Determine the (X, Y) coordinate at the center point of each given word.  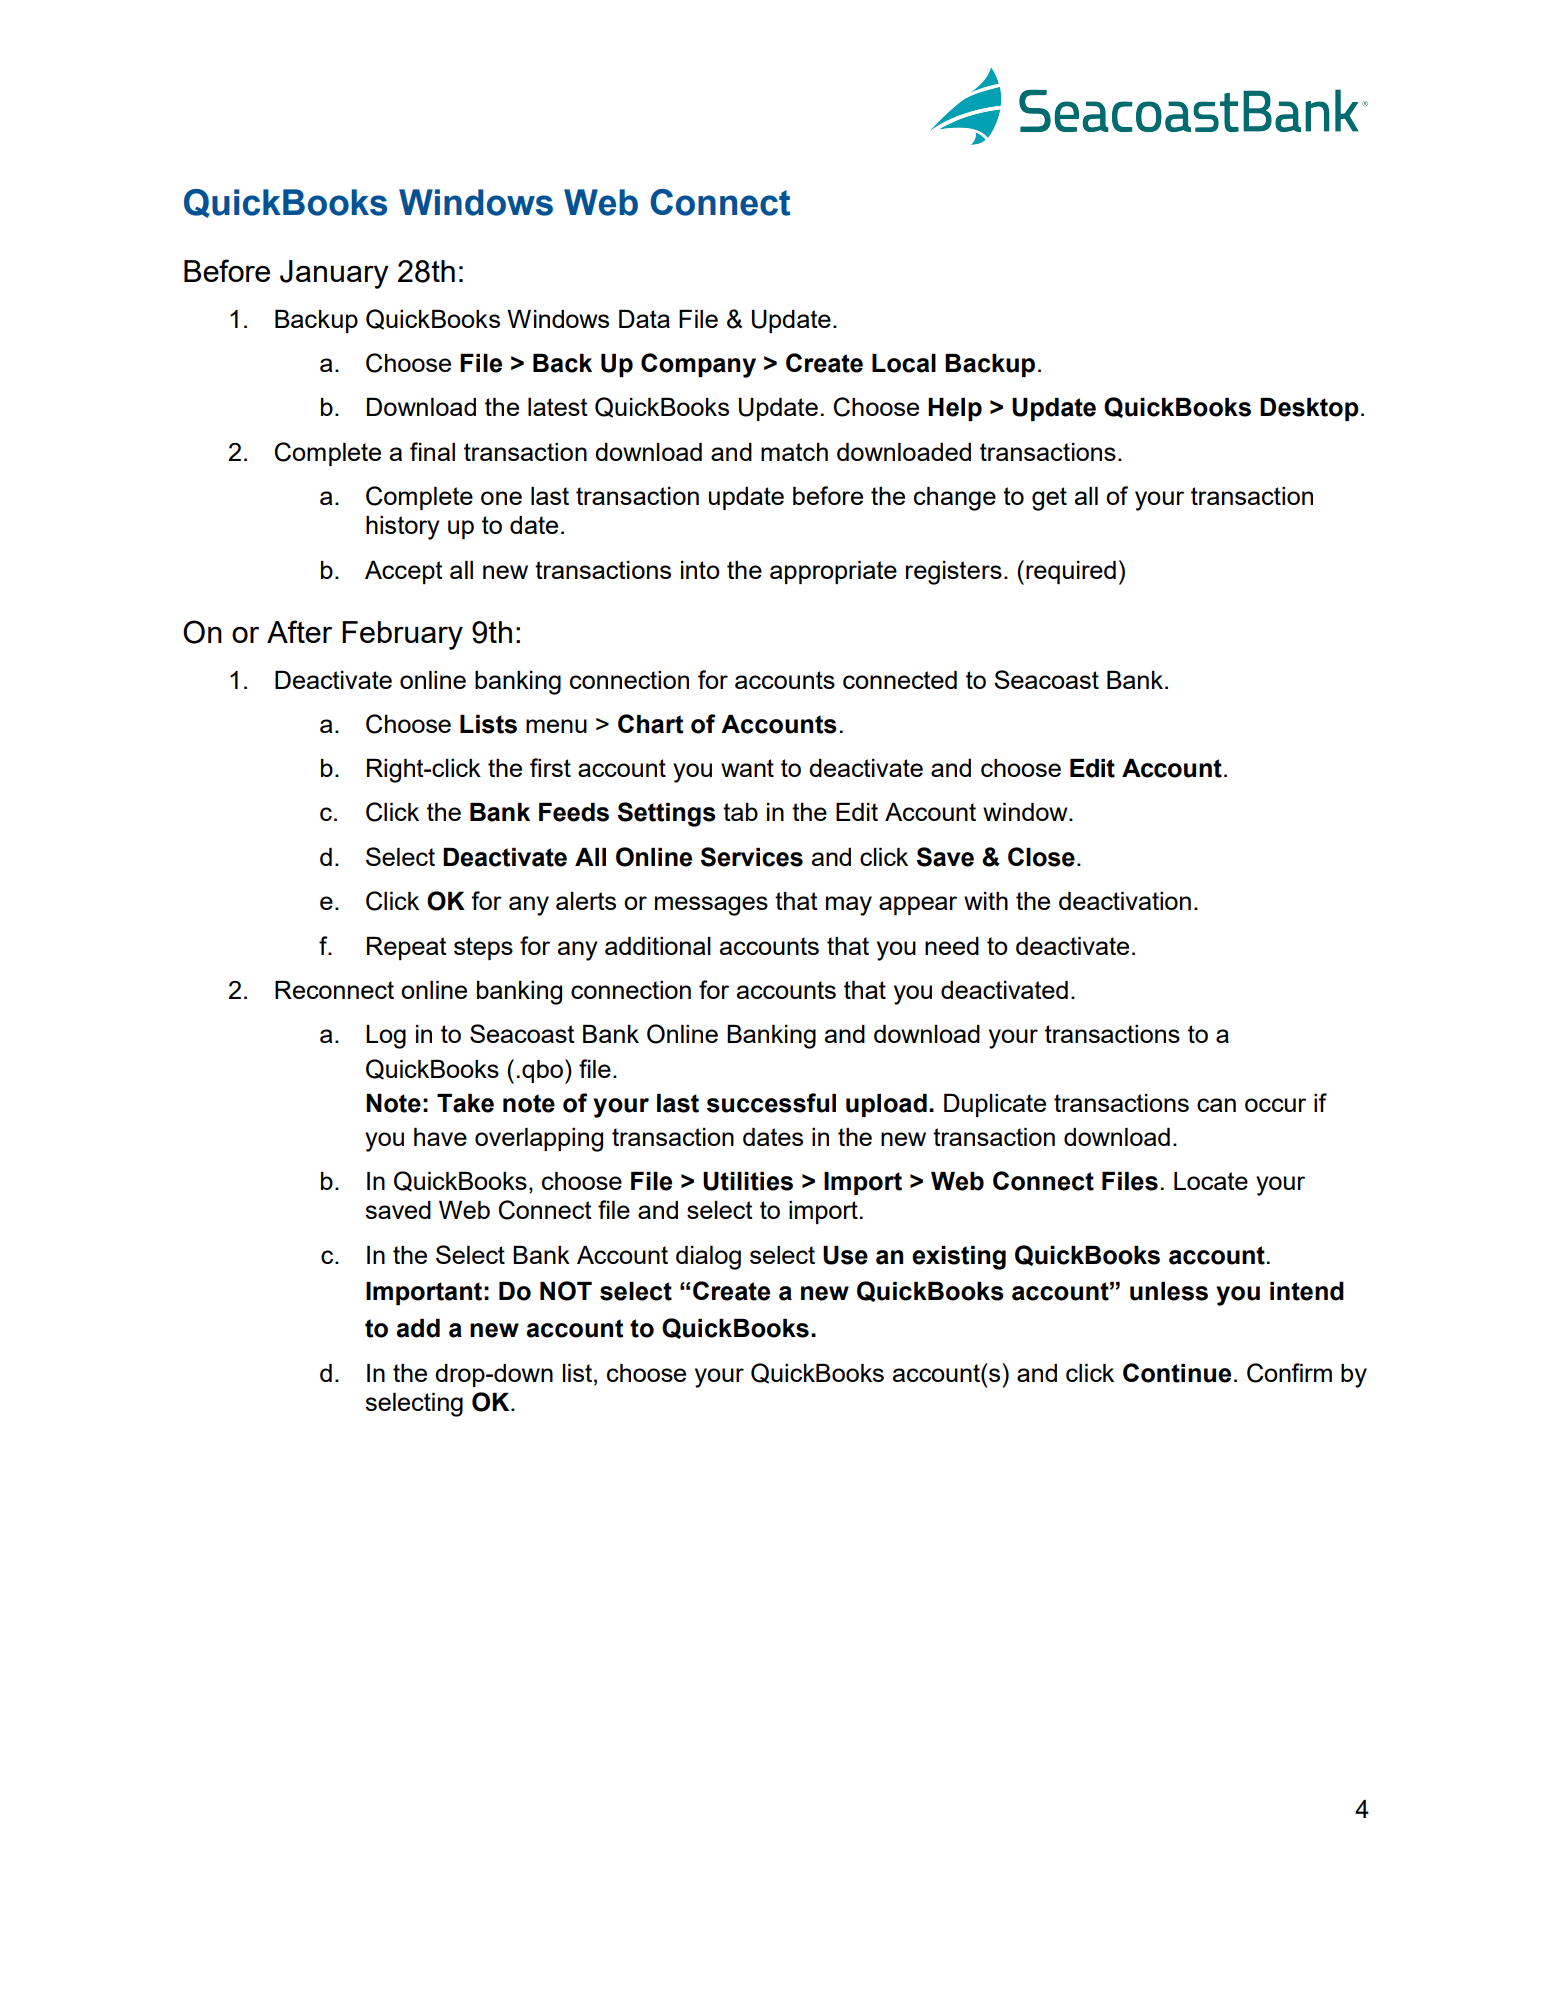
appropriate (833, 572)
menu (556, 726)
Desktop (1309, 409)
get (1049, 499)
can (1216, 1105)
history (403, 528)
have (440, 1137)
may (849, 906)
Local (904, 363)
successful (771, 1103)
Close (1041, 857)
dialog (708, 1258)
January (334, 274)
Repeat (407, 948)
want (747, 768)
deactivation (1125, 901)
